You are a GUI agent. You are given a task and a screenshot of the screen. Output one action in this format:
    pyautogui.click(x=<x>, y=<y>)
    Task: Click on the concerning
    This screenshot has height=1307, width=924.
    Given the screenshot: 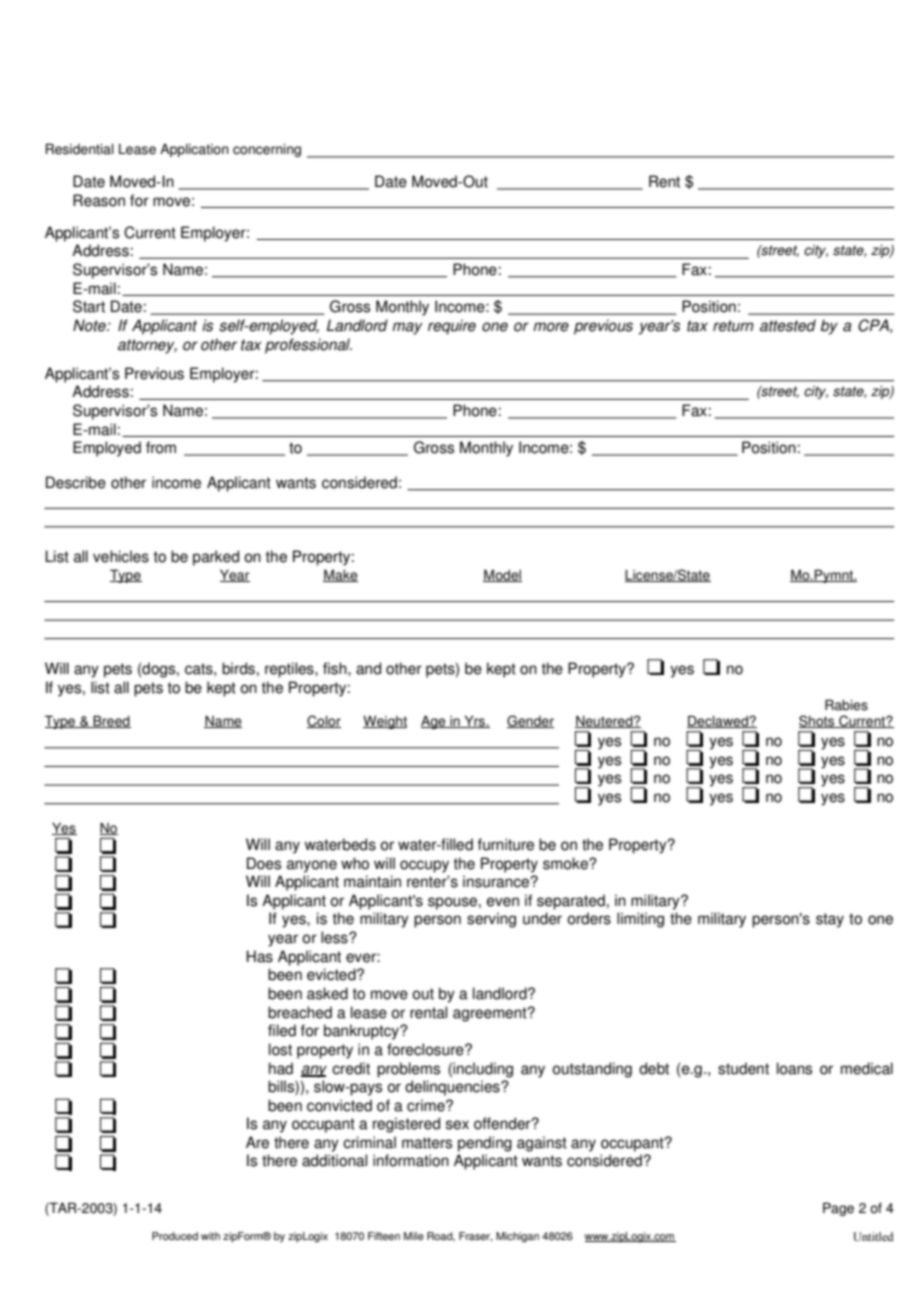 What is the action you would take?
    pyautogui.click(x=267, y=150)
